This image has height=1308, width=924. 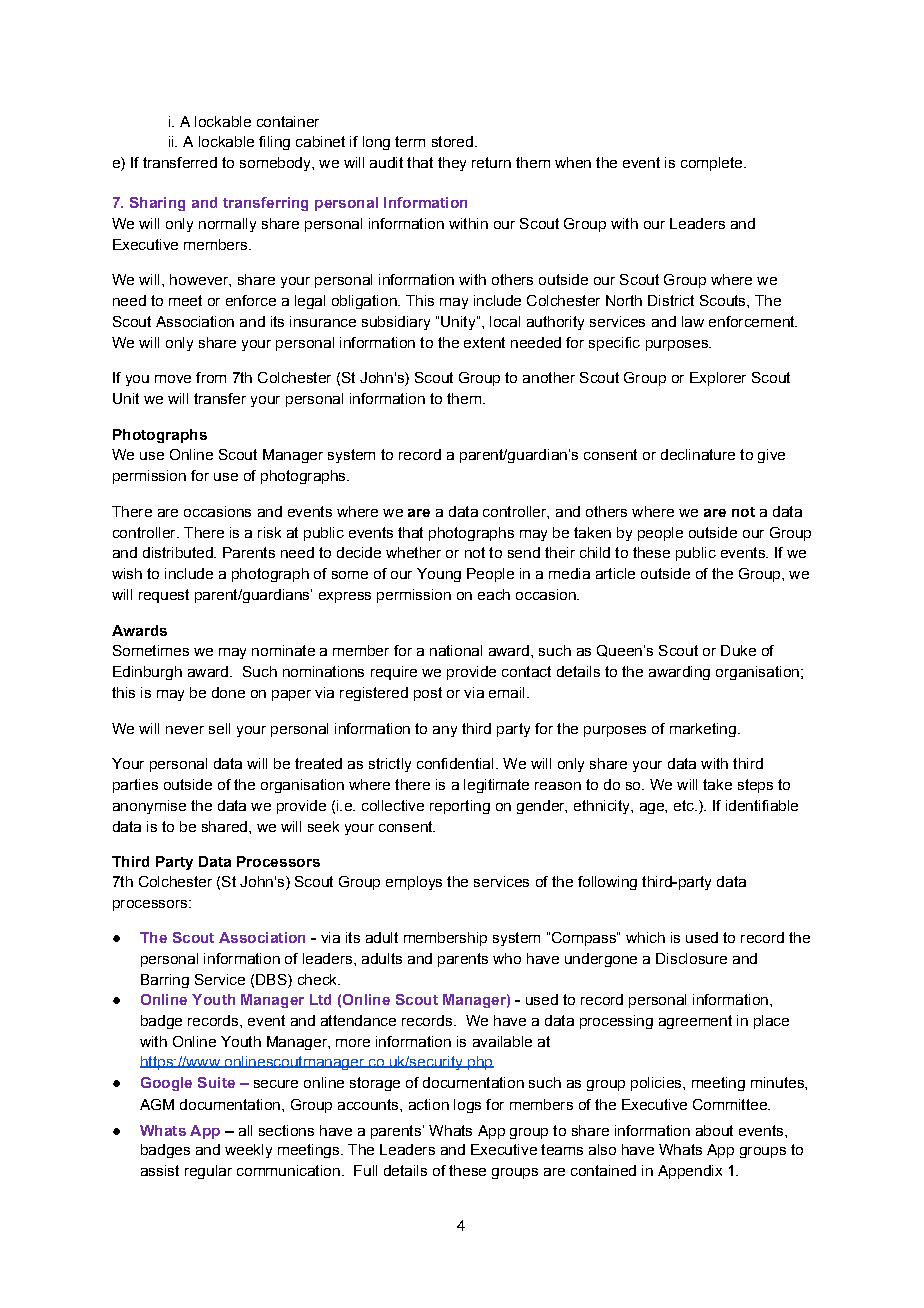 What do you see at coordinates (274, 143) in the image?
I see `filing` at bounding box center [274, 143].
